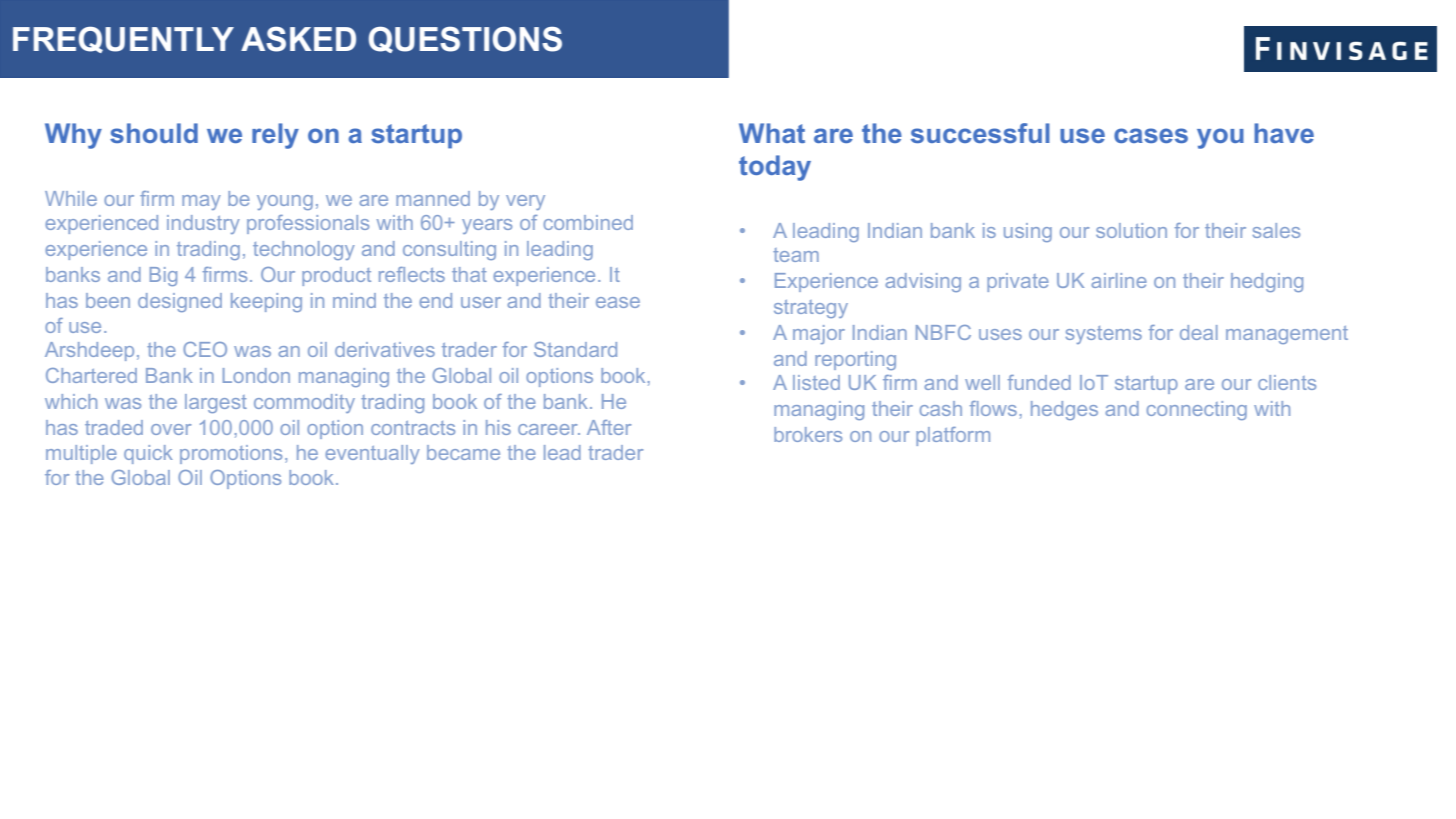 This page has width=1456, height=819. I want to click on After, so click(609, 427).
